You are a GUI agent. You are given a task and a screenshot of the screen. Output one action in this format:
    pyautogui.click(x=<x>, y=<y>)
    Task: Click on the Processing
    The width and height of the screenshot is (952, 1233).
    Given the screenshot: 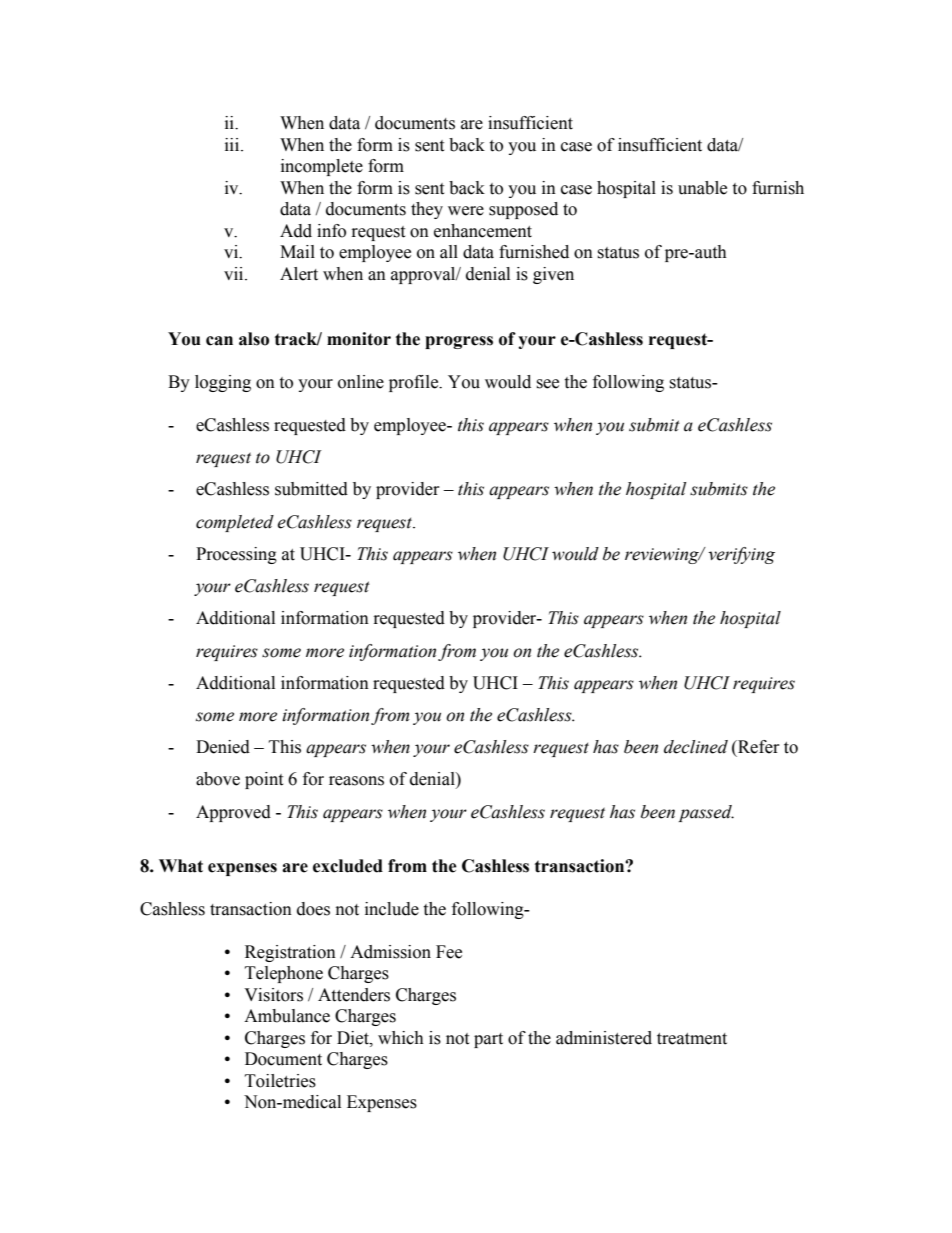 What is the action you would take?
    pyautogui.click(x=236, y=555)
